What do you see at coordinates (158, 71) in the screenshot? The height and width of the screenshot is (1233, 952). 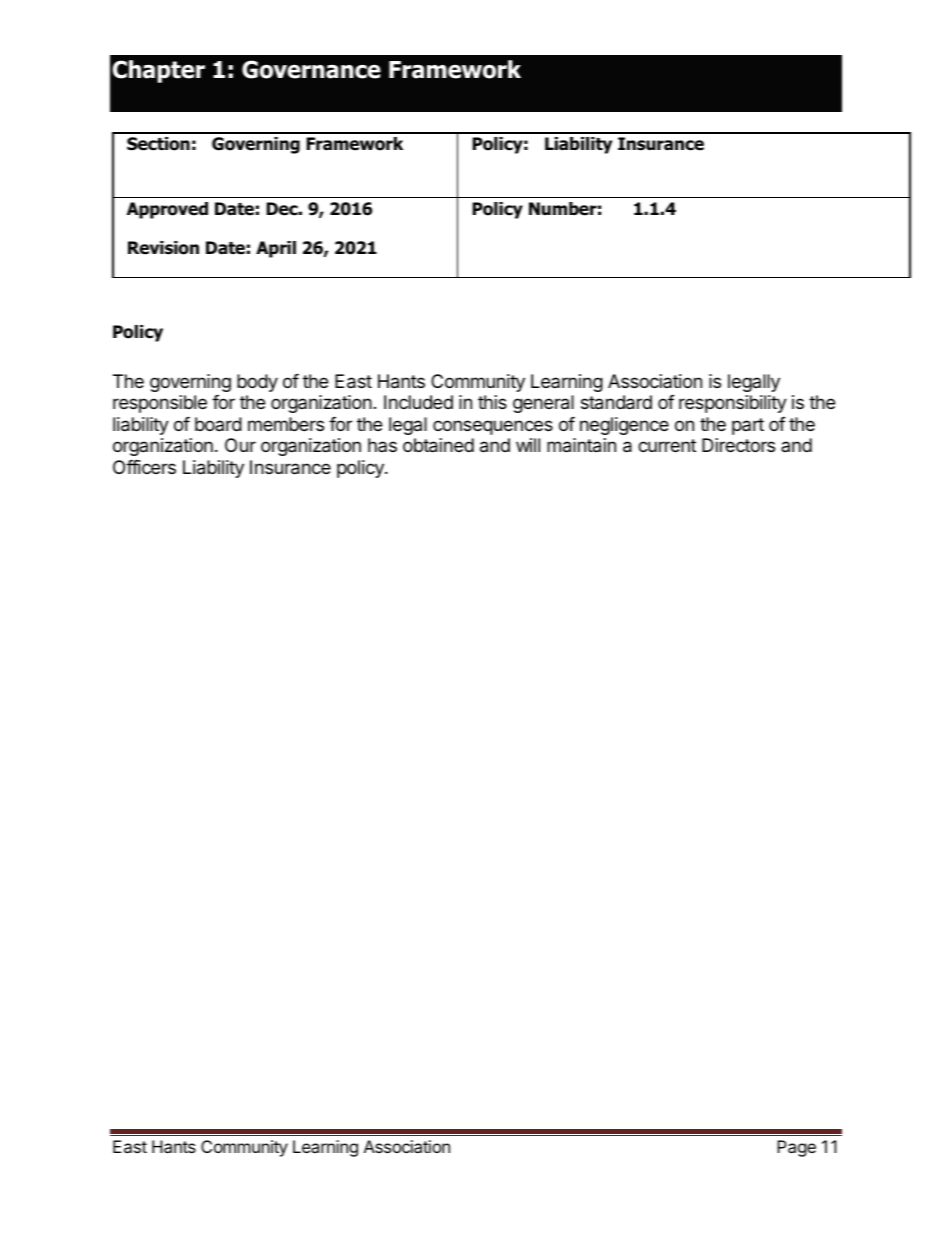 I see `Chapter` at bounding box center [158, 71].
